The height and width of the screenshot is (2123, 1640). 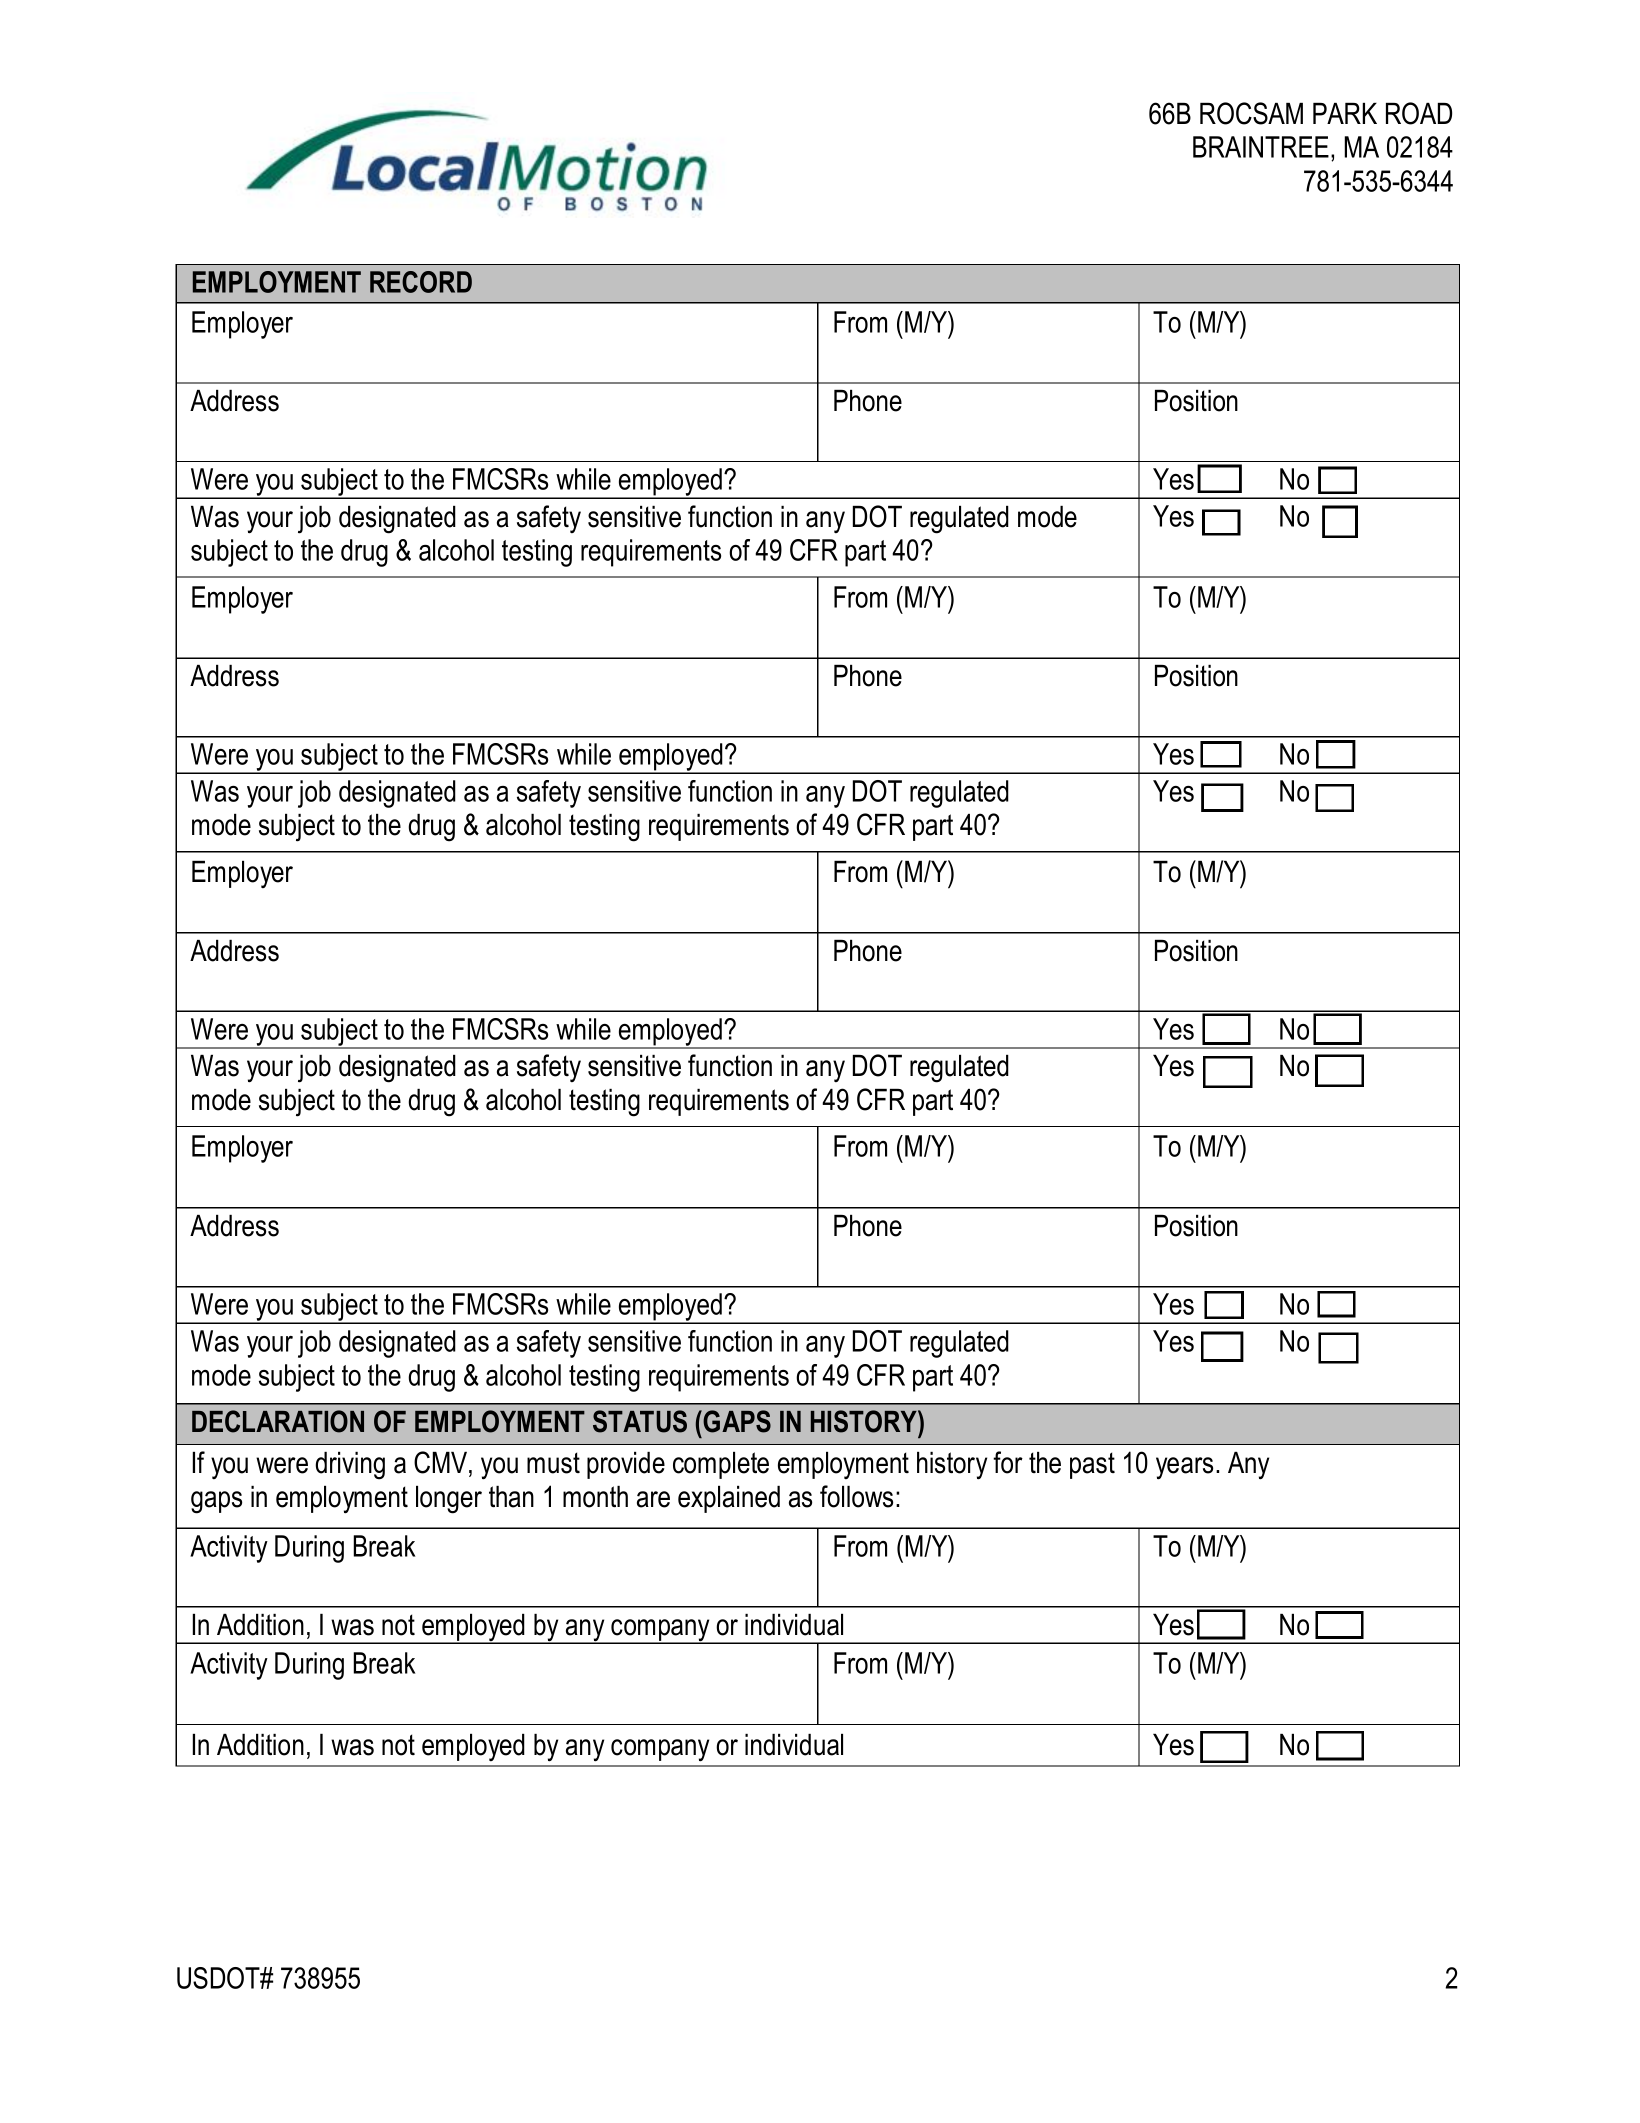 I want to click on RECORD, so click(x=421, y=282).
